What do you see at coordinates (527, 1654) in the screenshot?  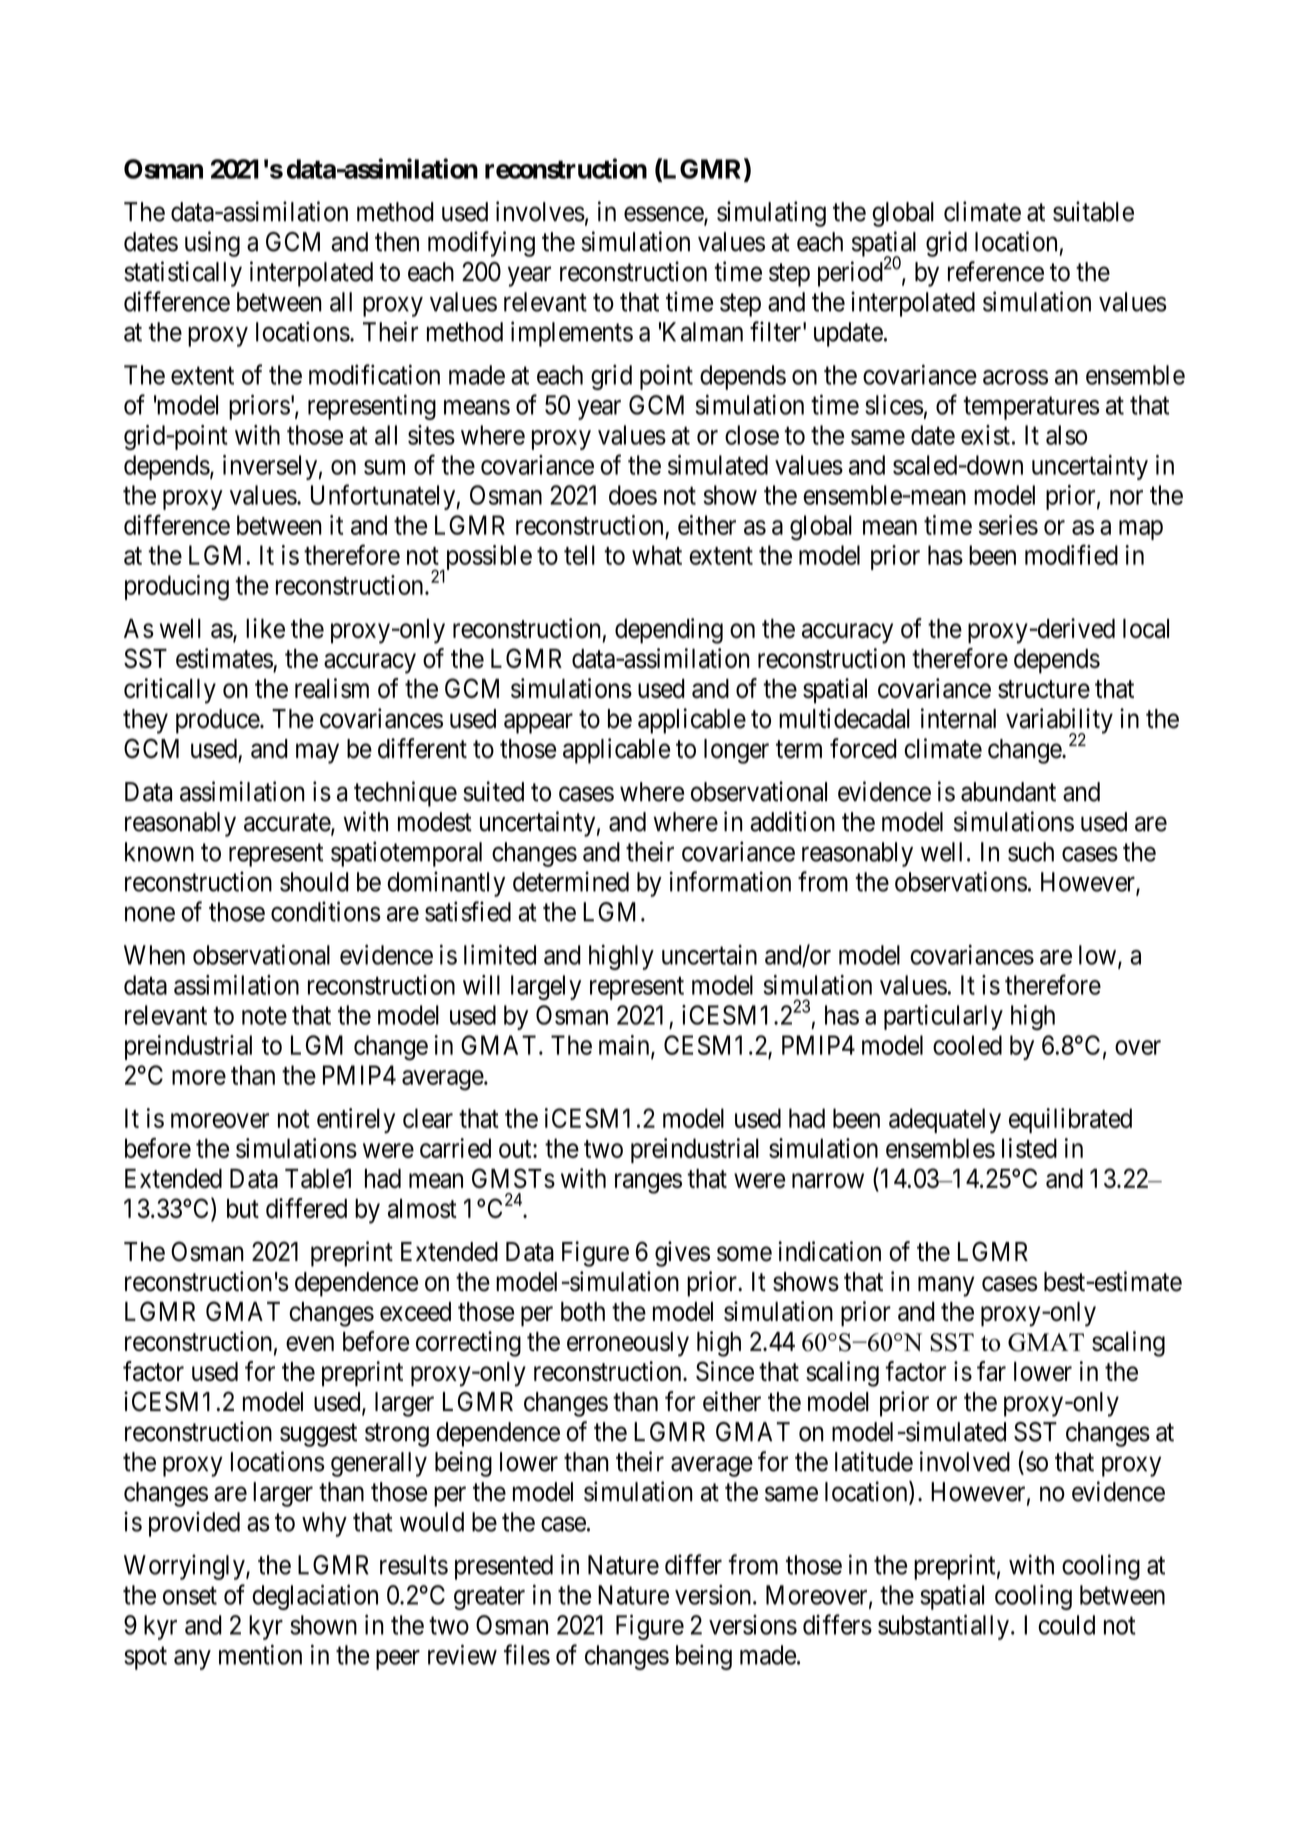 I see `files` at bounding box center [527, 1654].
